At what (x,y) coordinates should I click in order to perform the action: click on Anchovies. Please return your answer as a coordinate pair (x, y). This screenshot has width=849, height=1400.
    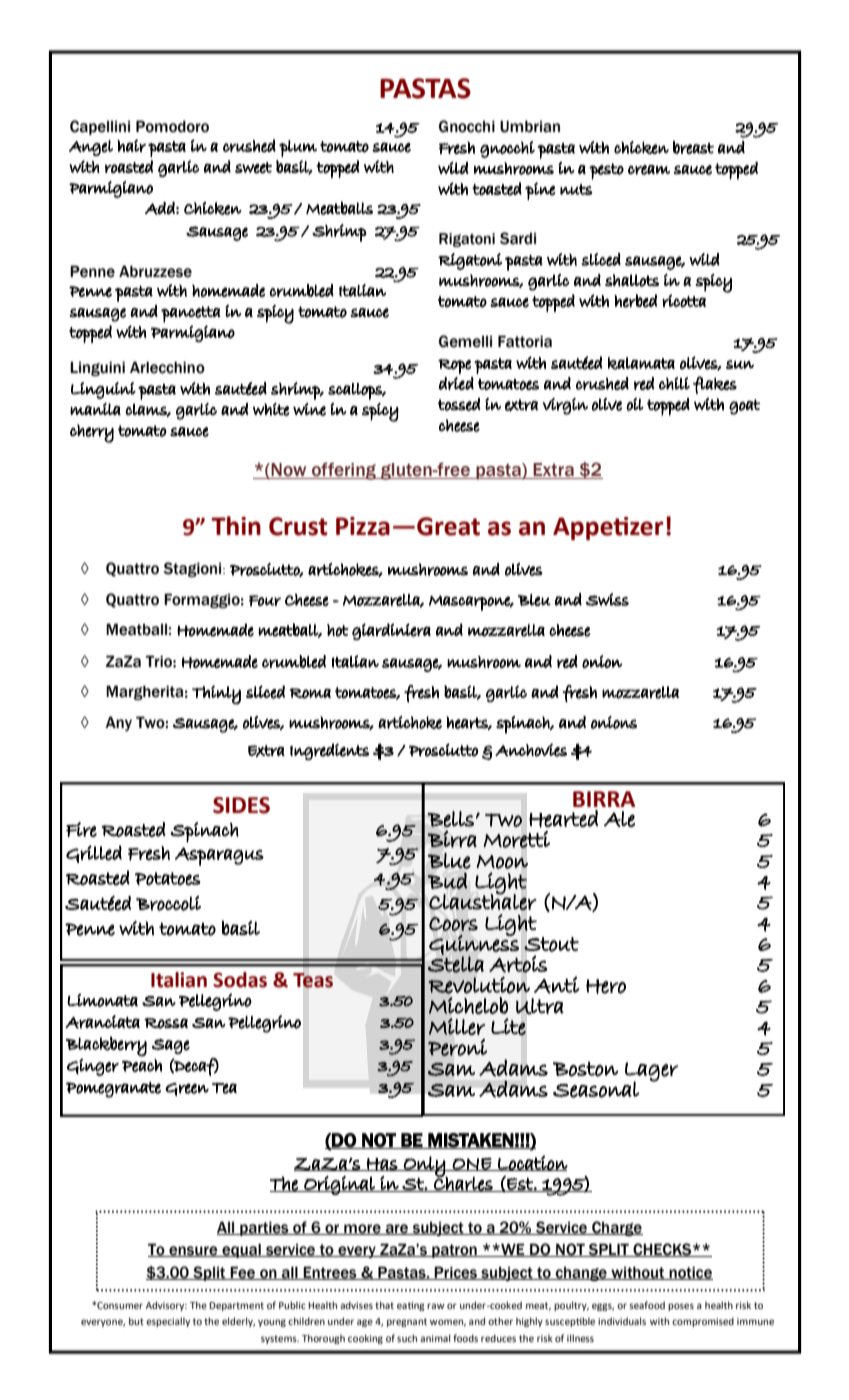
    Looking at the image, I should click on (531, 750).
